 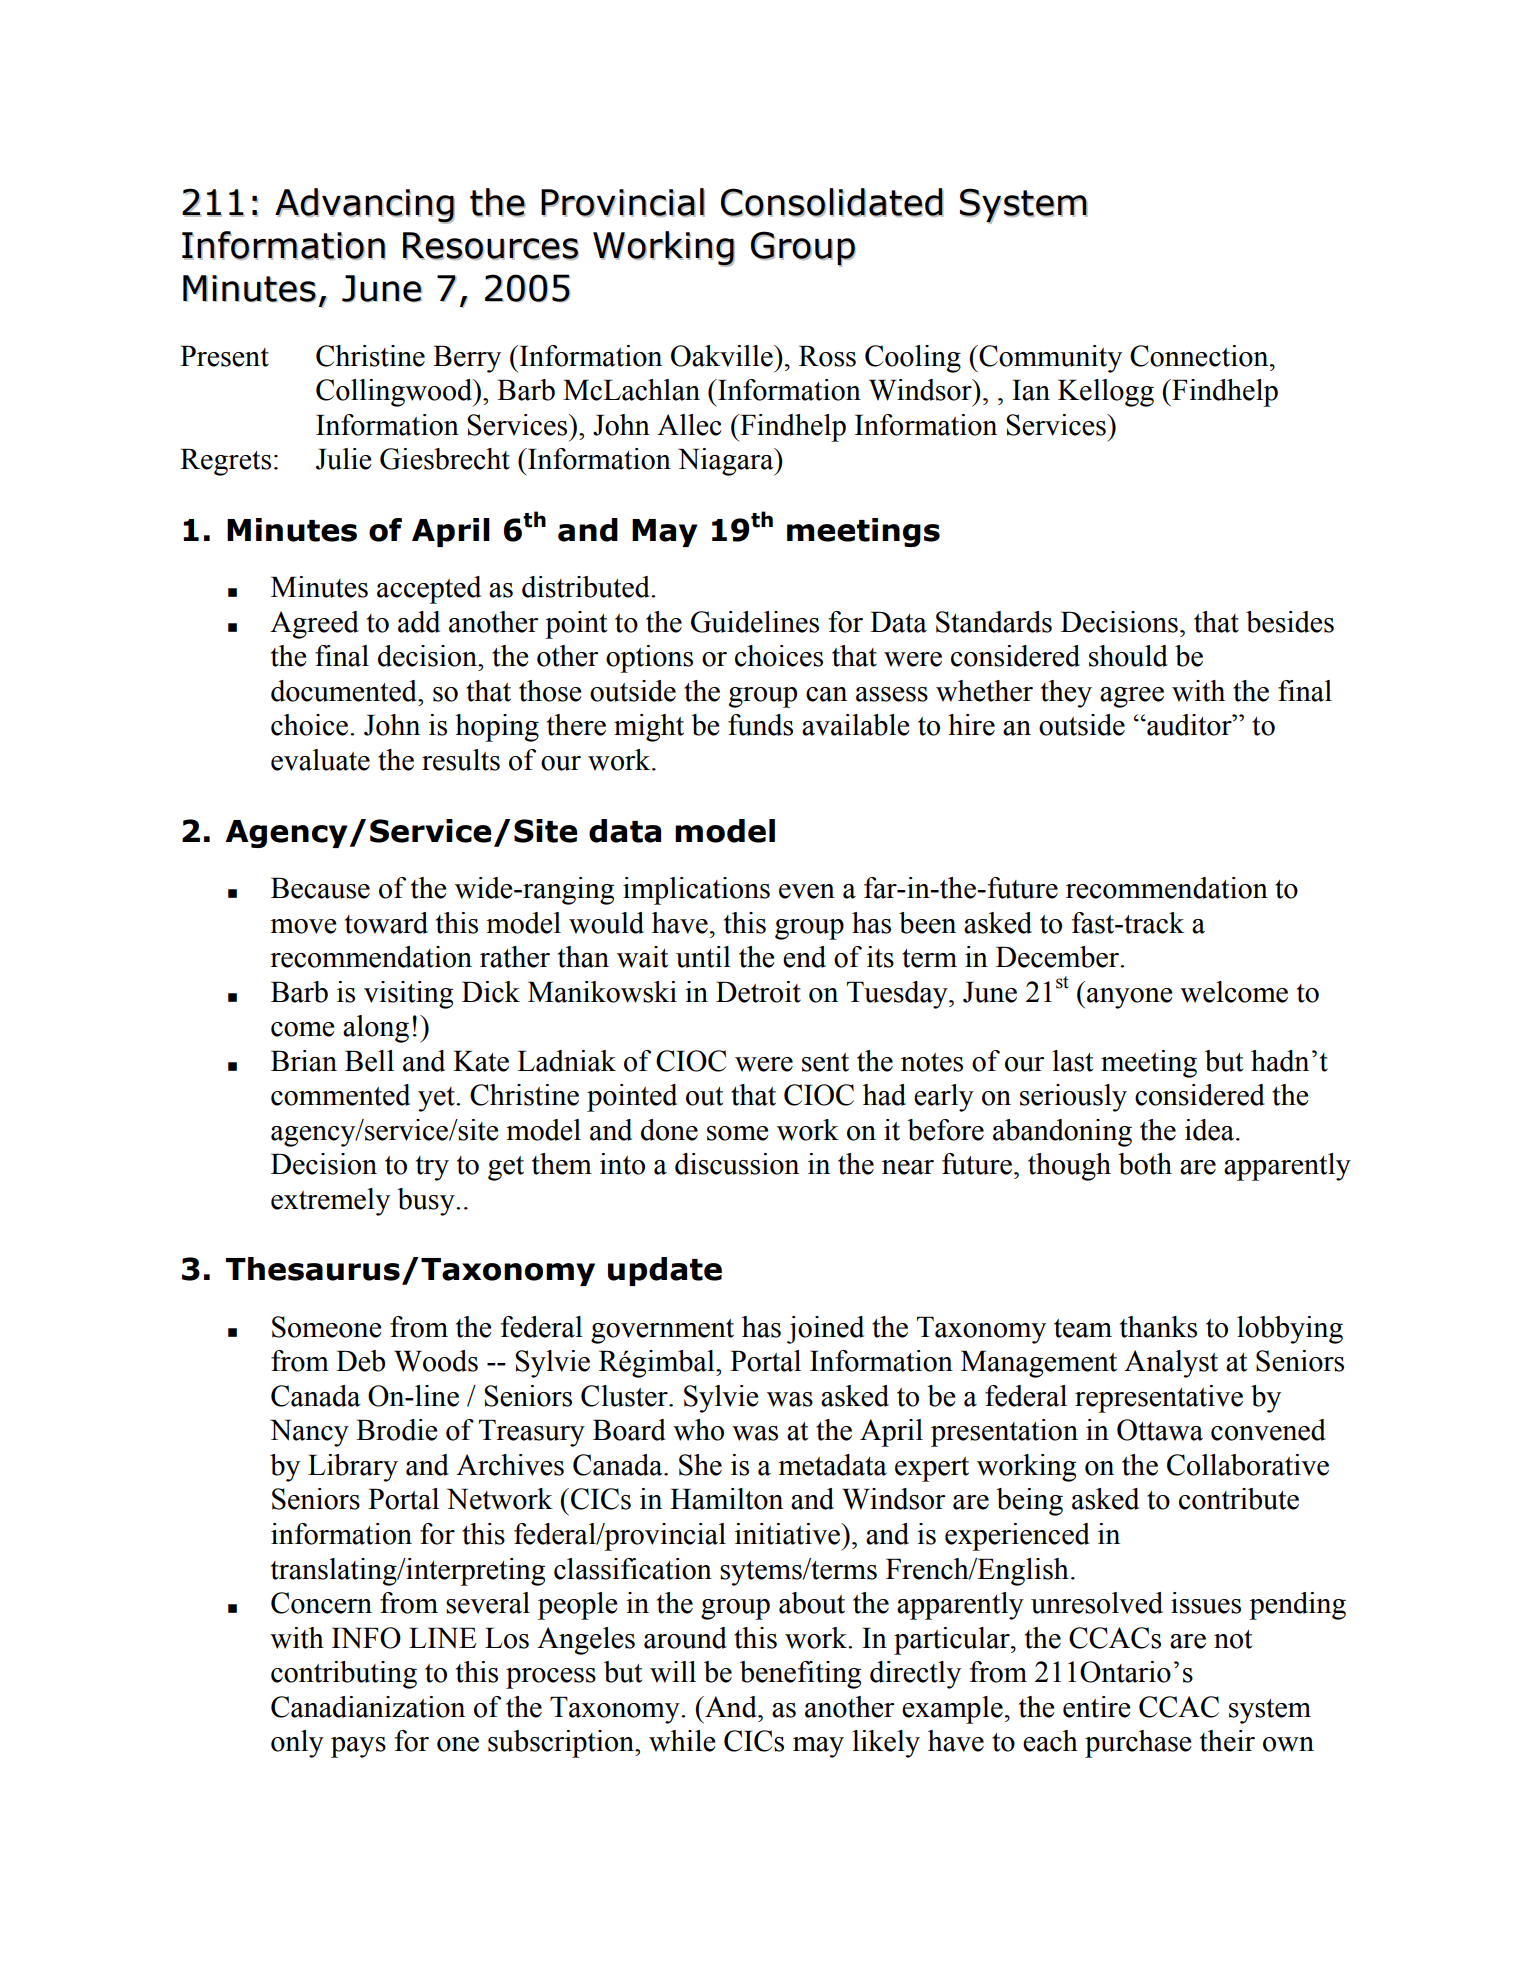 I want to click on December, so click(x=1058, y=957).
